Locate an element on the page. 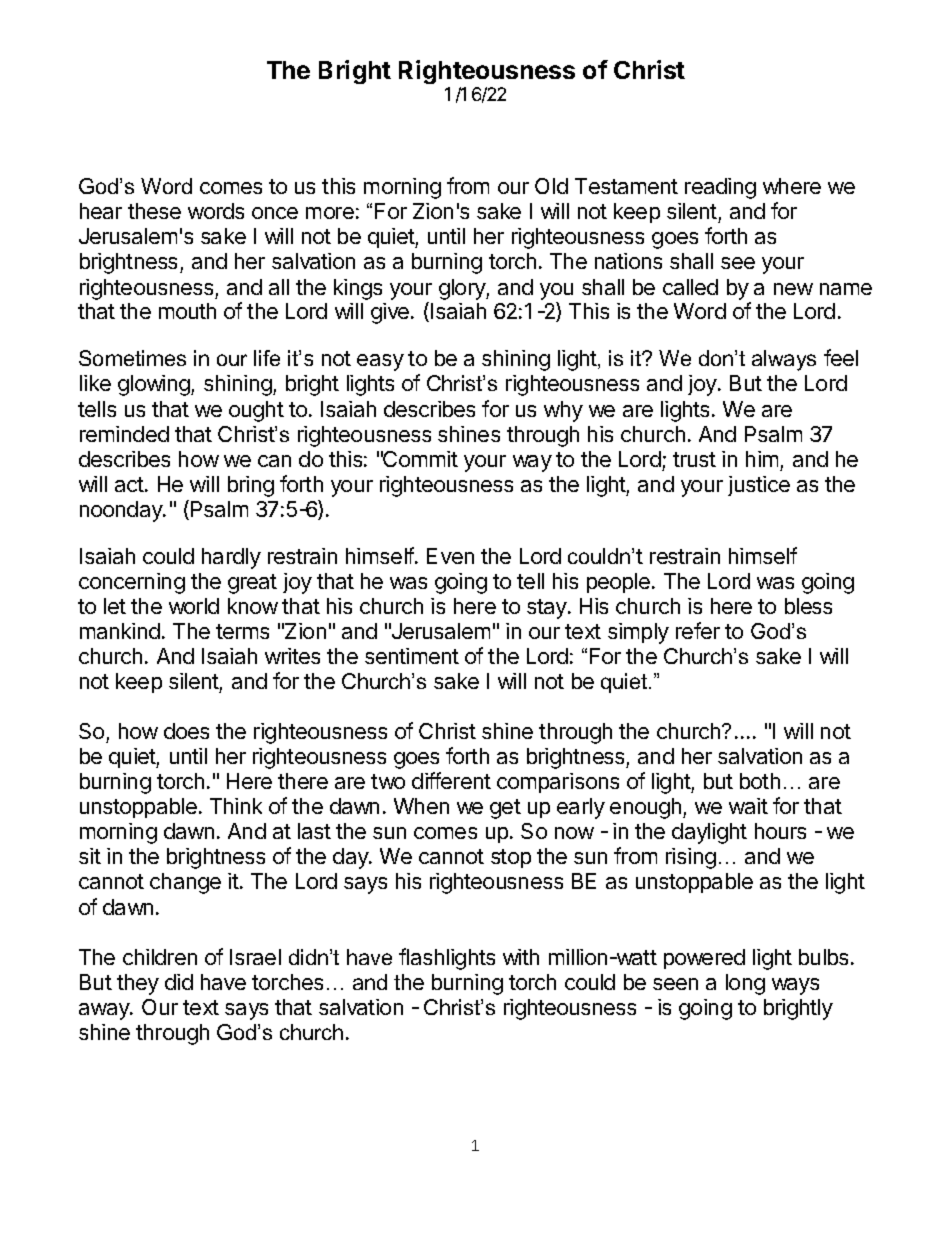 The width and height of the document is (952, 1233). reading is located at coordinates (720, 188).
